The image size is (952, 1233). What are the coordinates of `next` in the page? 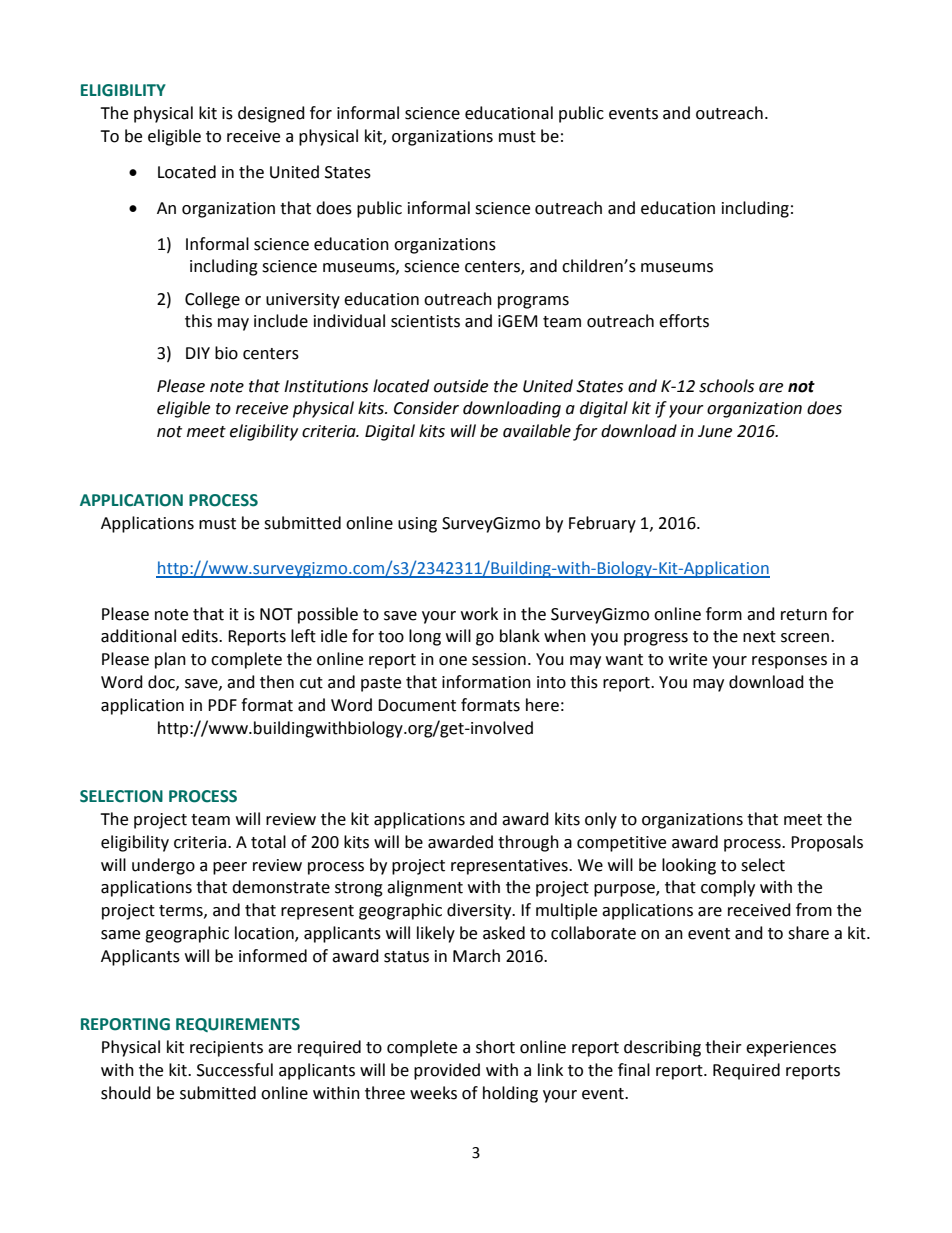 It's located at (759, 637).
